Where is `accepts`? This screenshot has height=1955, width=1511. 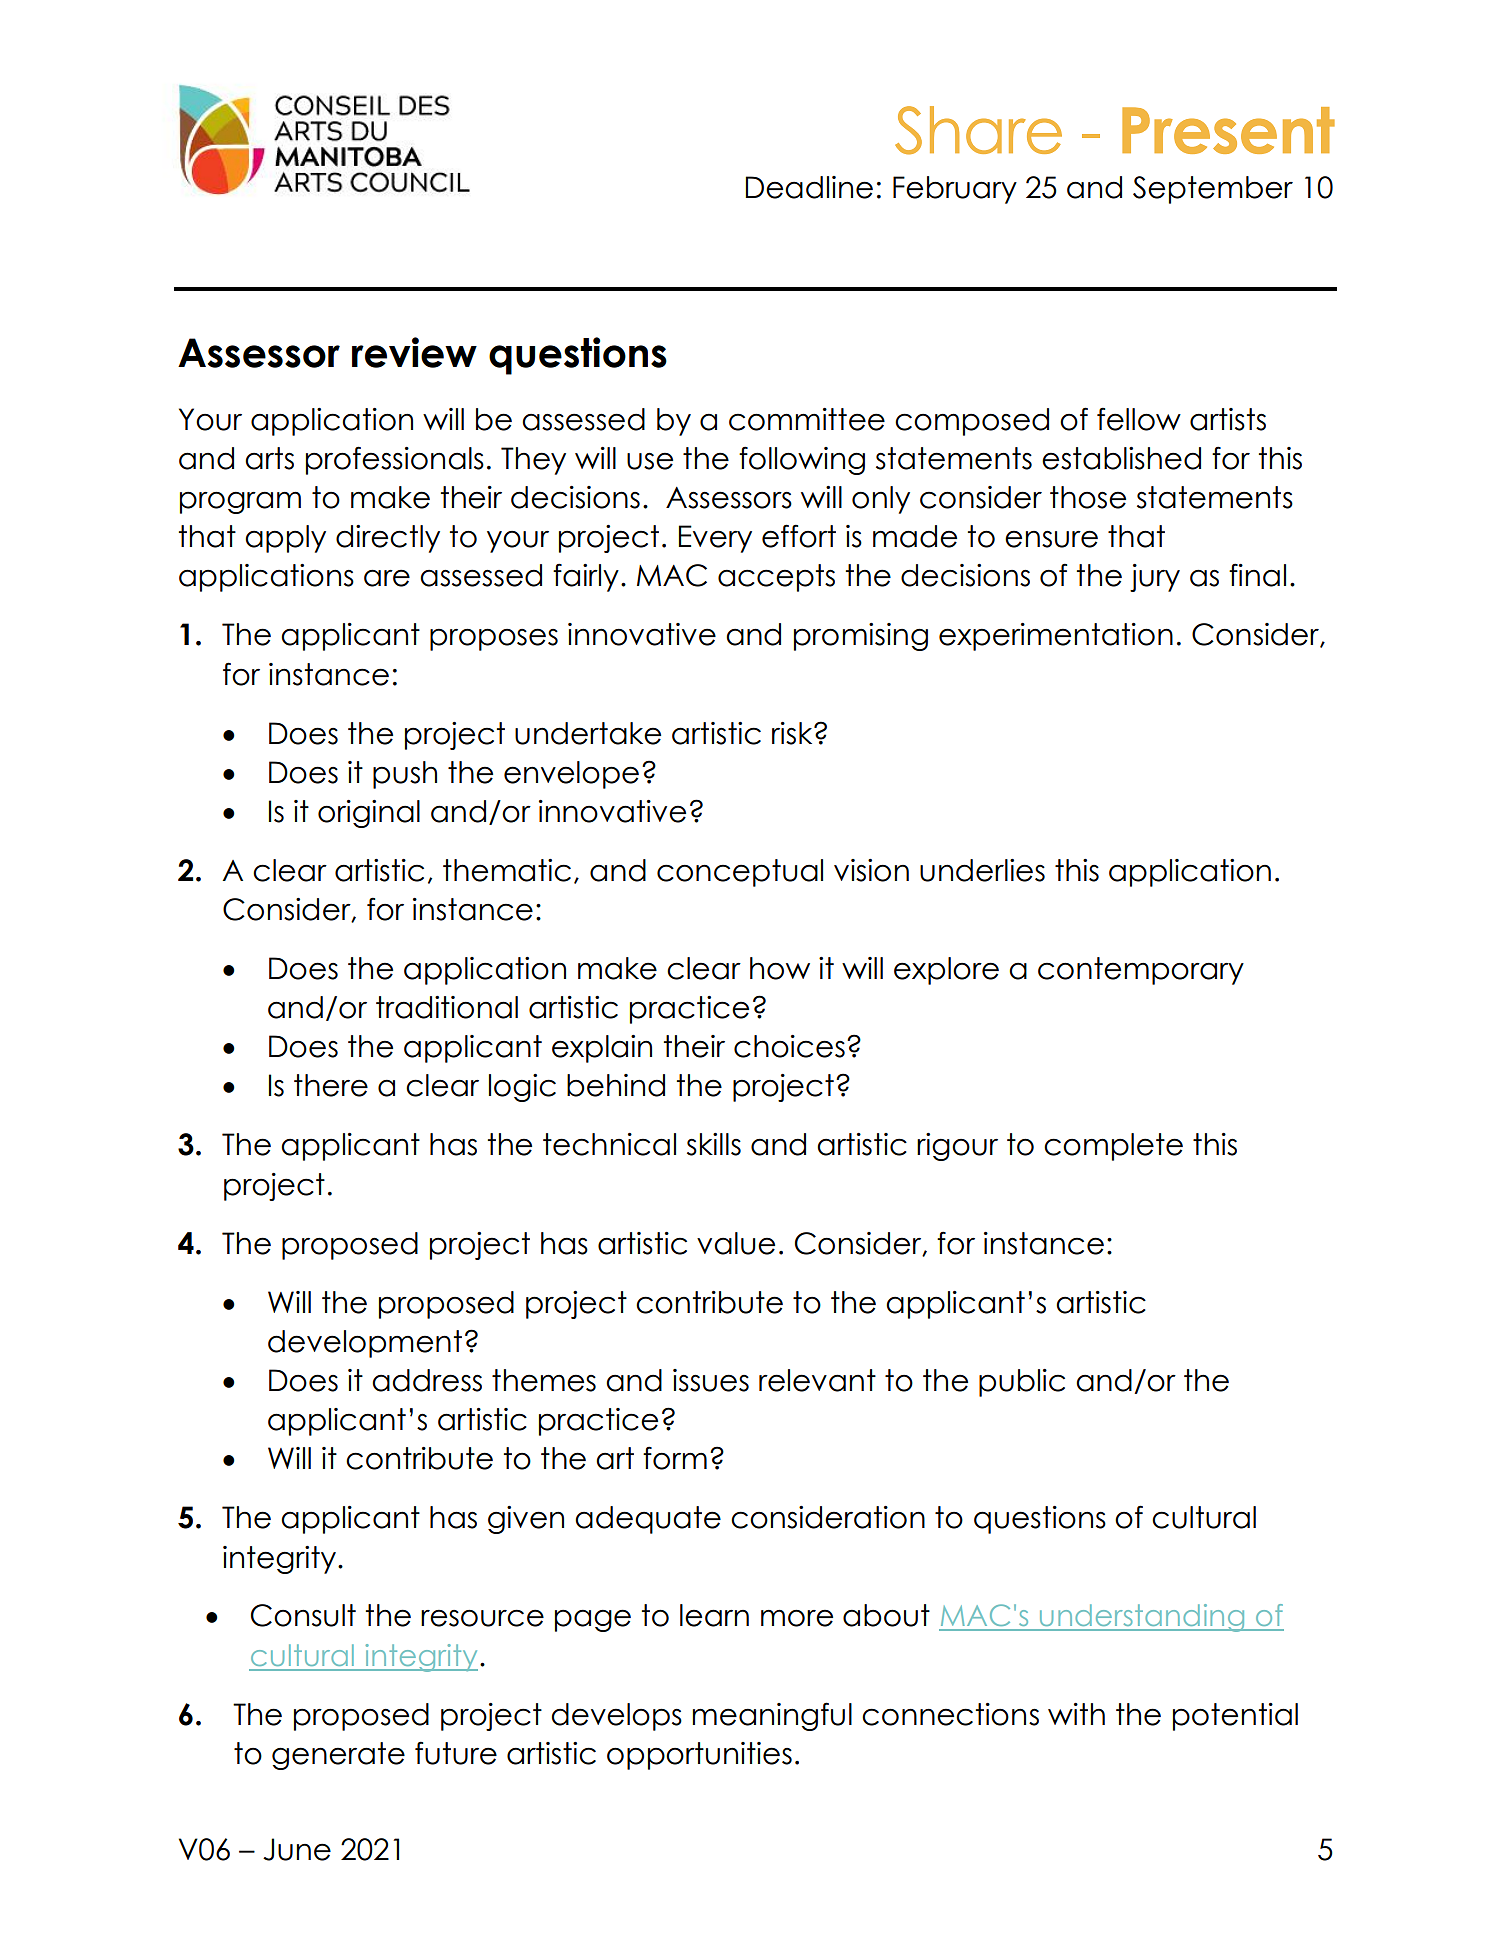
accepts is located at coordinates (776, 578).
